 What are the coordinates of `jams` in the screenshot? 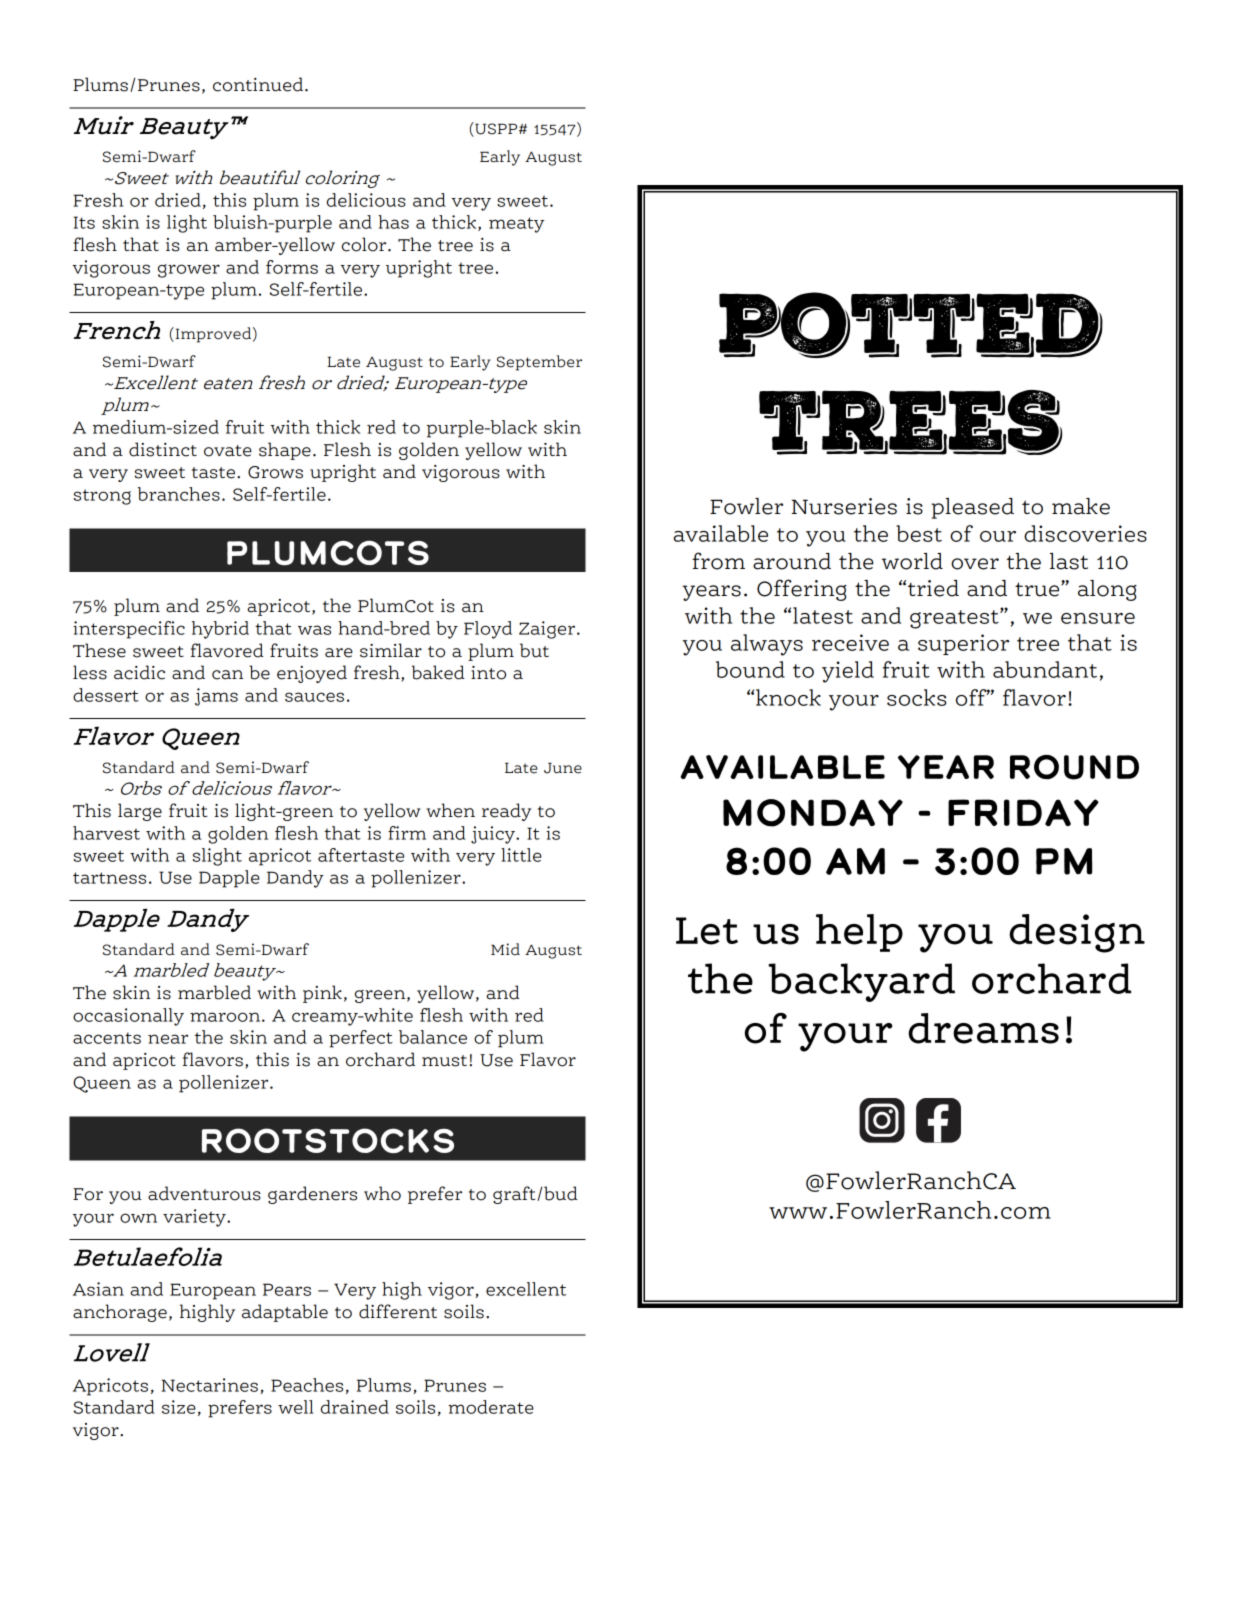 It's located at (216, 697).
